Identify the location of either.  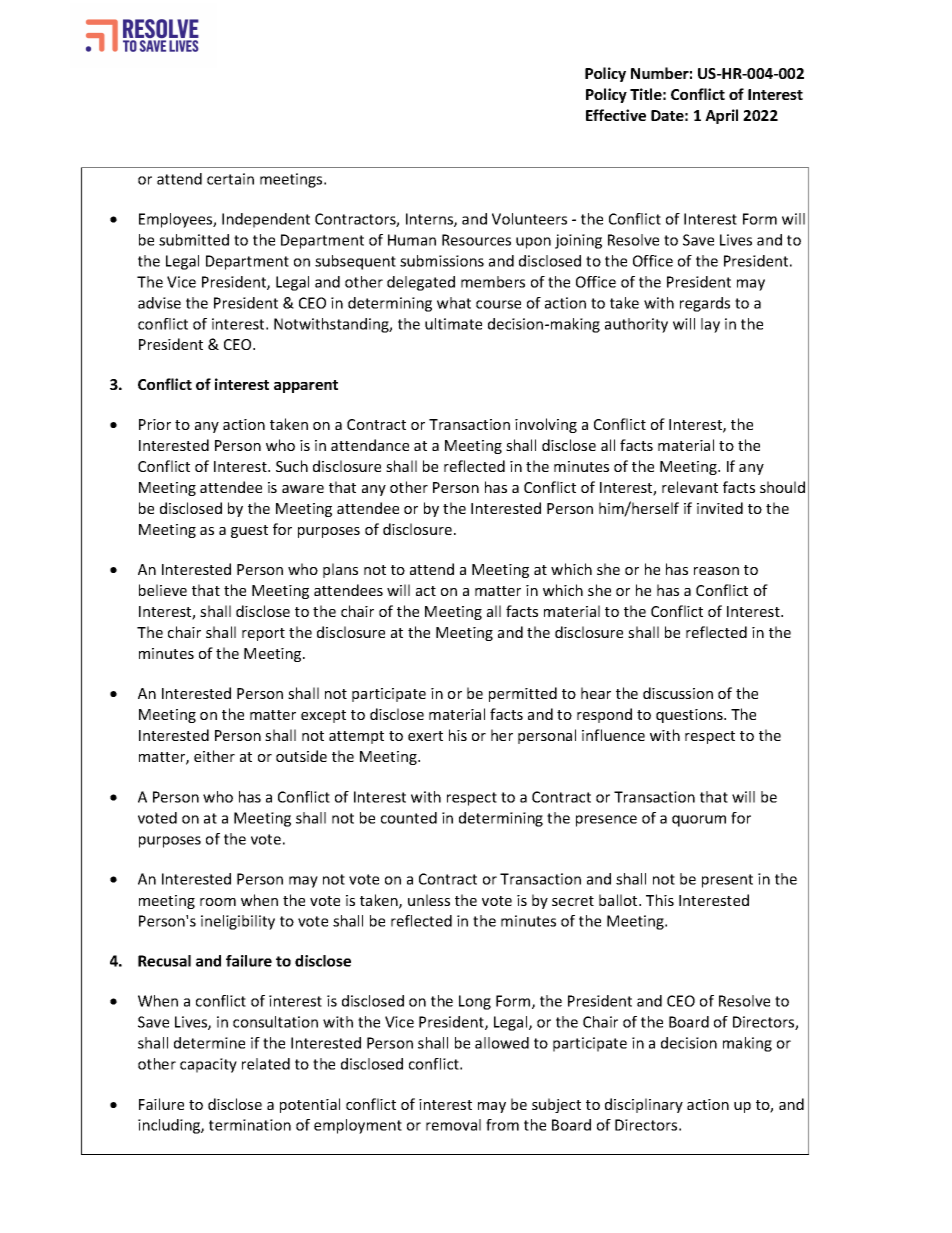
(214, 756).
